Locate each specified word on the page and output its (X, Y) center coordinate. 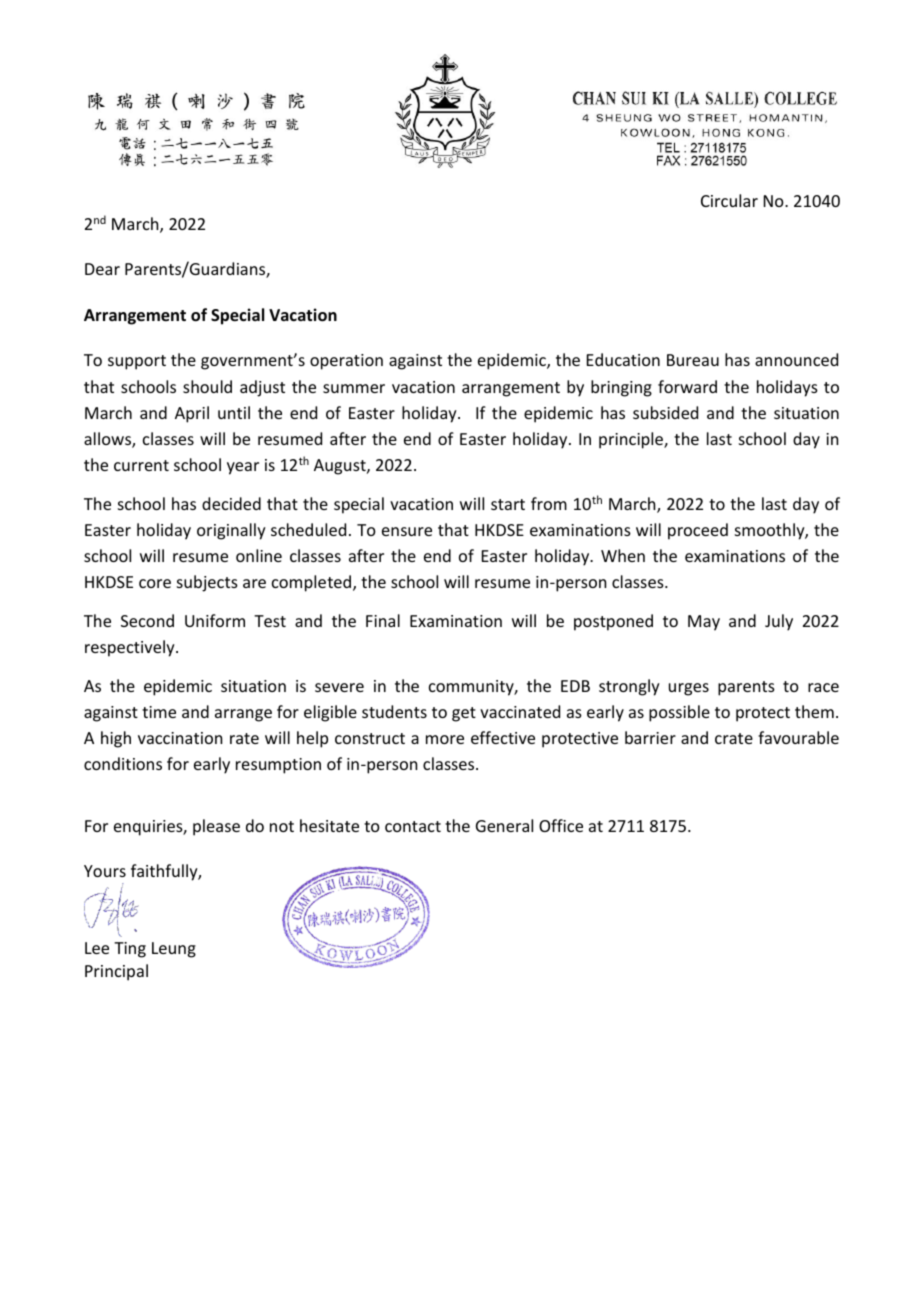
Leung (174, 950)
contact (413, 826)
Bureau (693, 360)
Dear (102, 269)
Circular (729, 200)
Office (561, 825)
